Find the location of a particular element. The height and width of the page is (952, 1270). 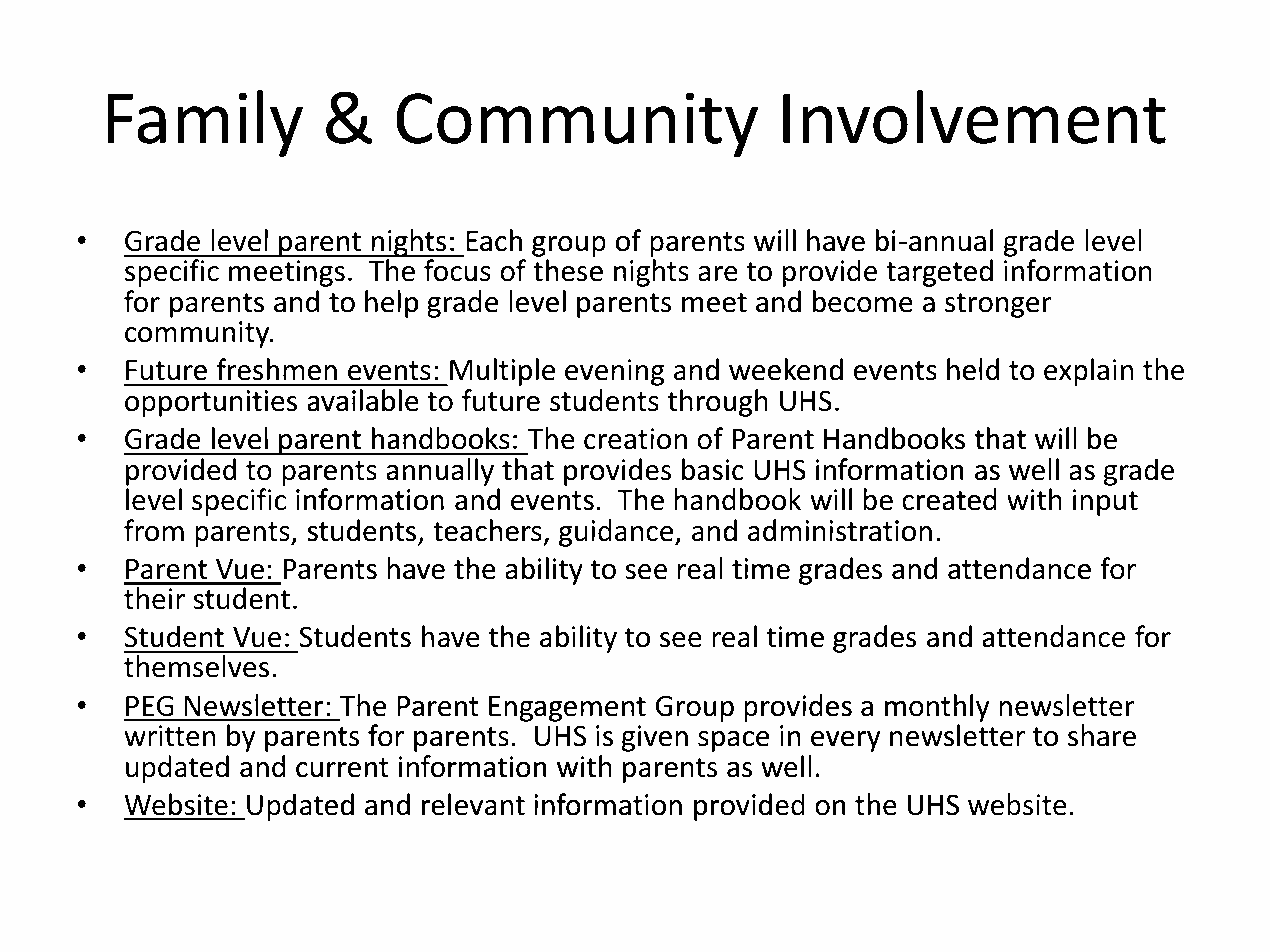

these is located at coordinates (568, 270).
